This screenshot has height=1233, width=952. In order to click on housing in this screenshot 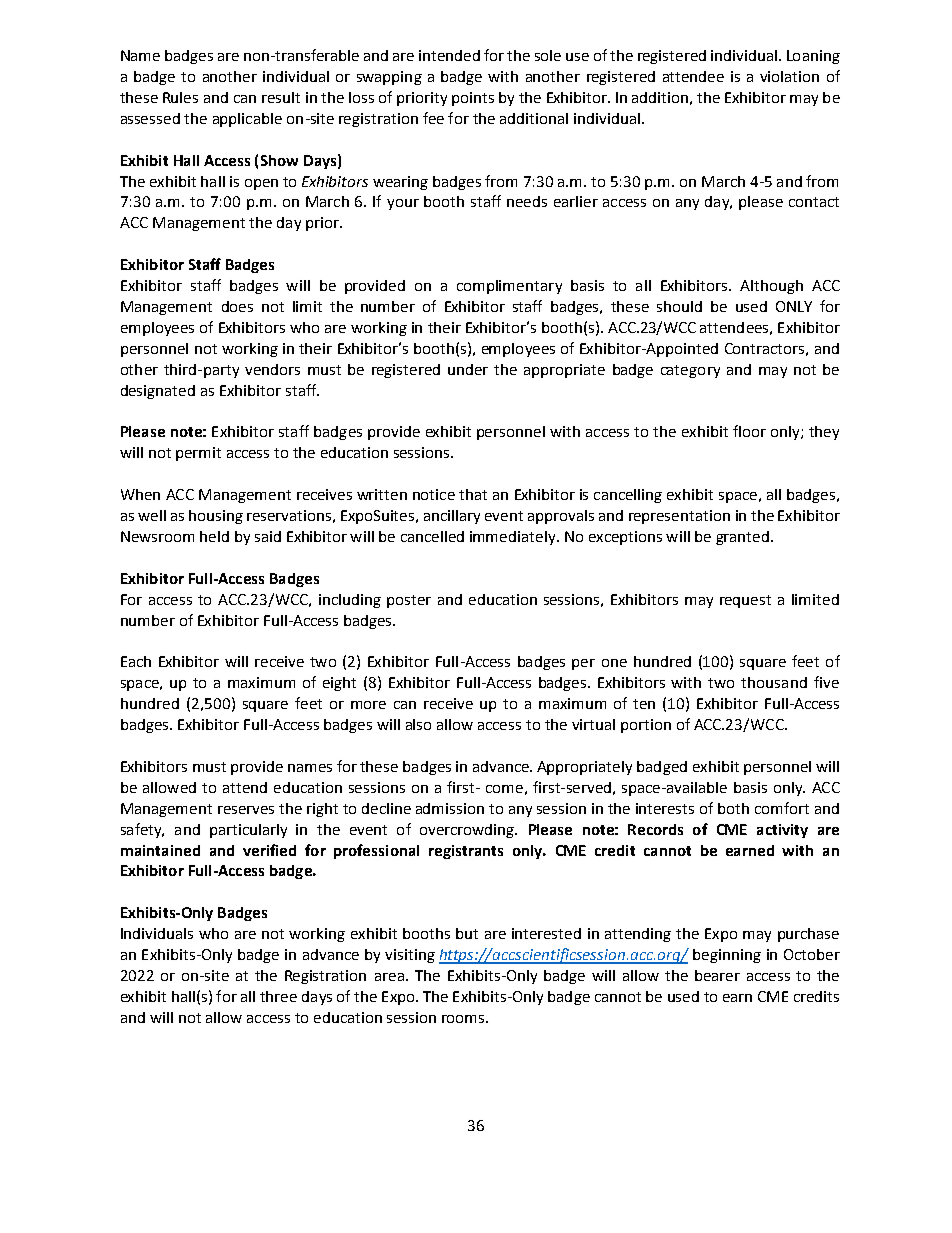, I will do `click(216, 517)`.
